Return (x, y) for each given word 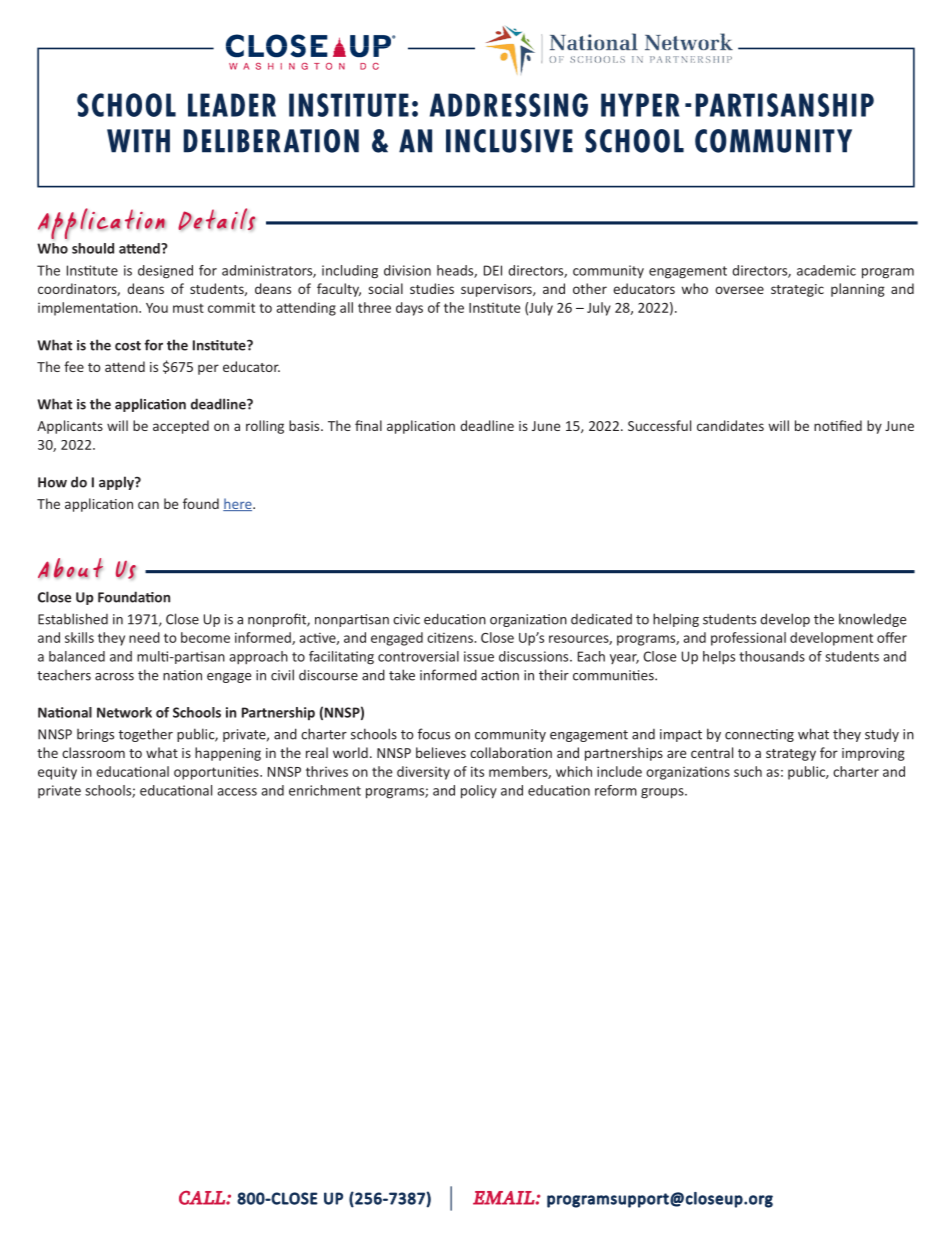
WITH (138, 141)
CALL (203, 1197)
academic (826, 270)
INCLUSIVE (509, 141)
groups (663, 793)
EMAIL (504, 1198)
